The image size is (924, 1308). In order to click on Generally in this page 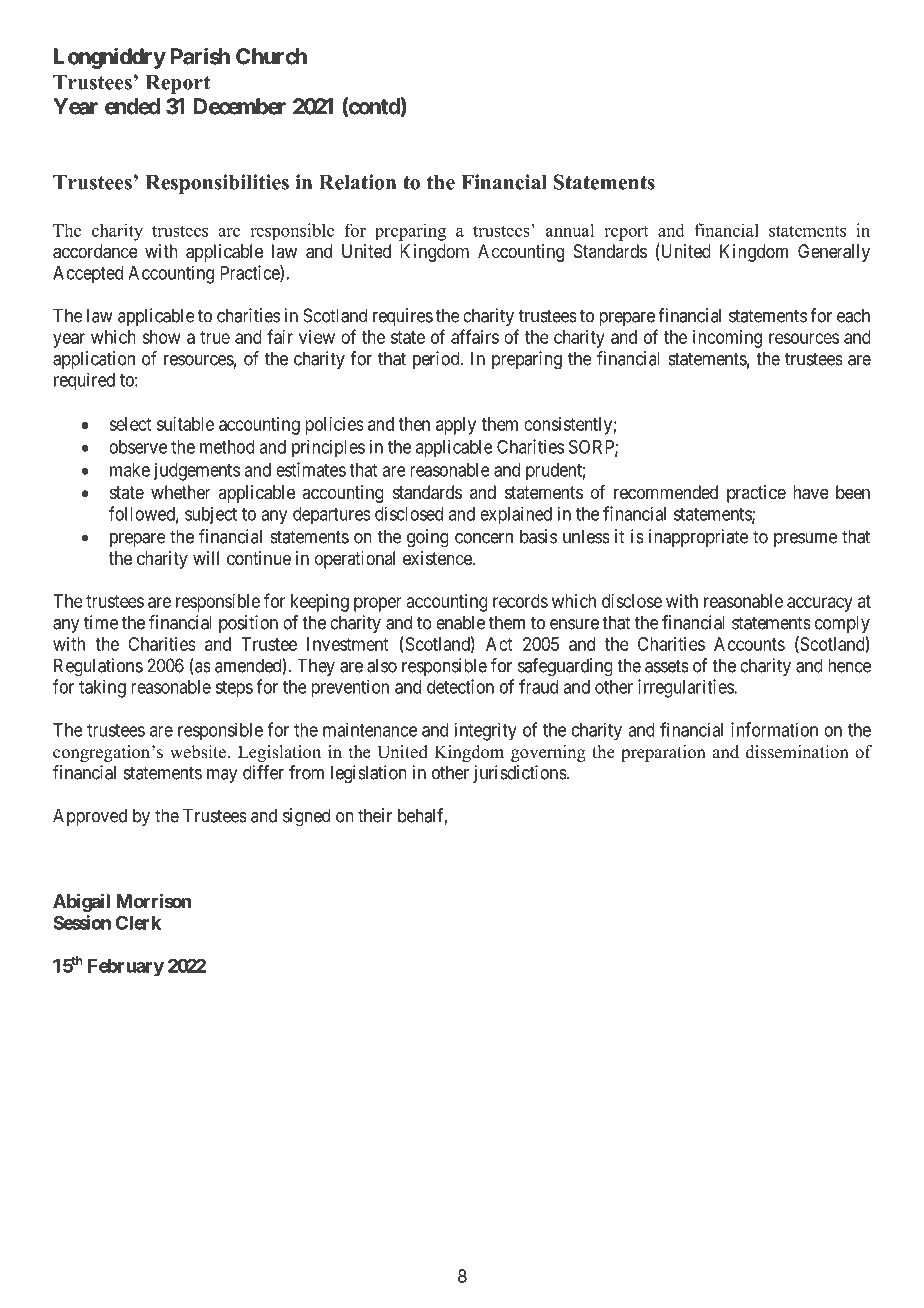, I will do `click(834, 253)`.
